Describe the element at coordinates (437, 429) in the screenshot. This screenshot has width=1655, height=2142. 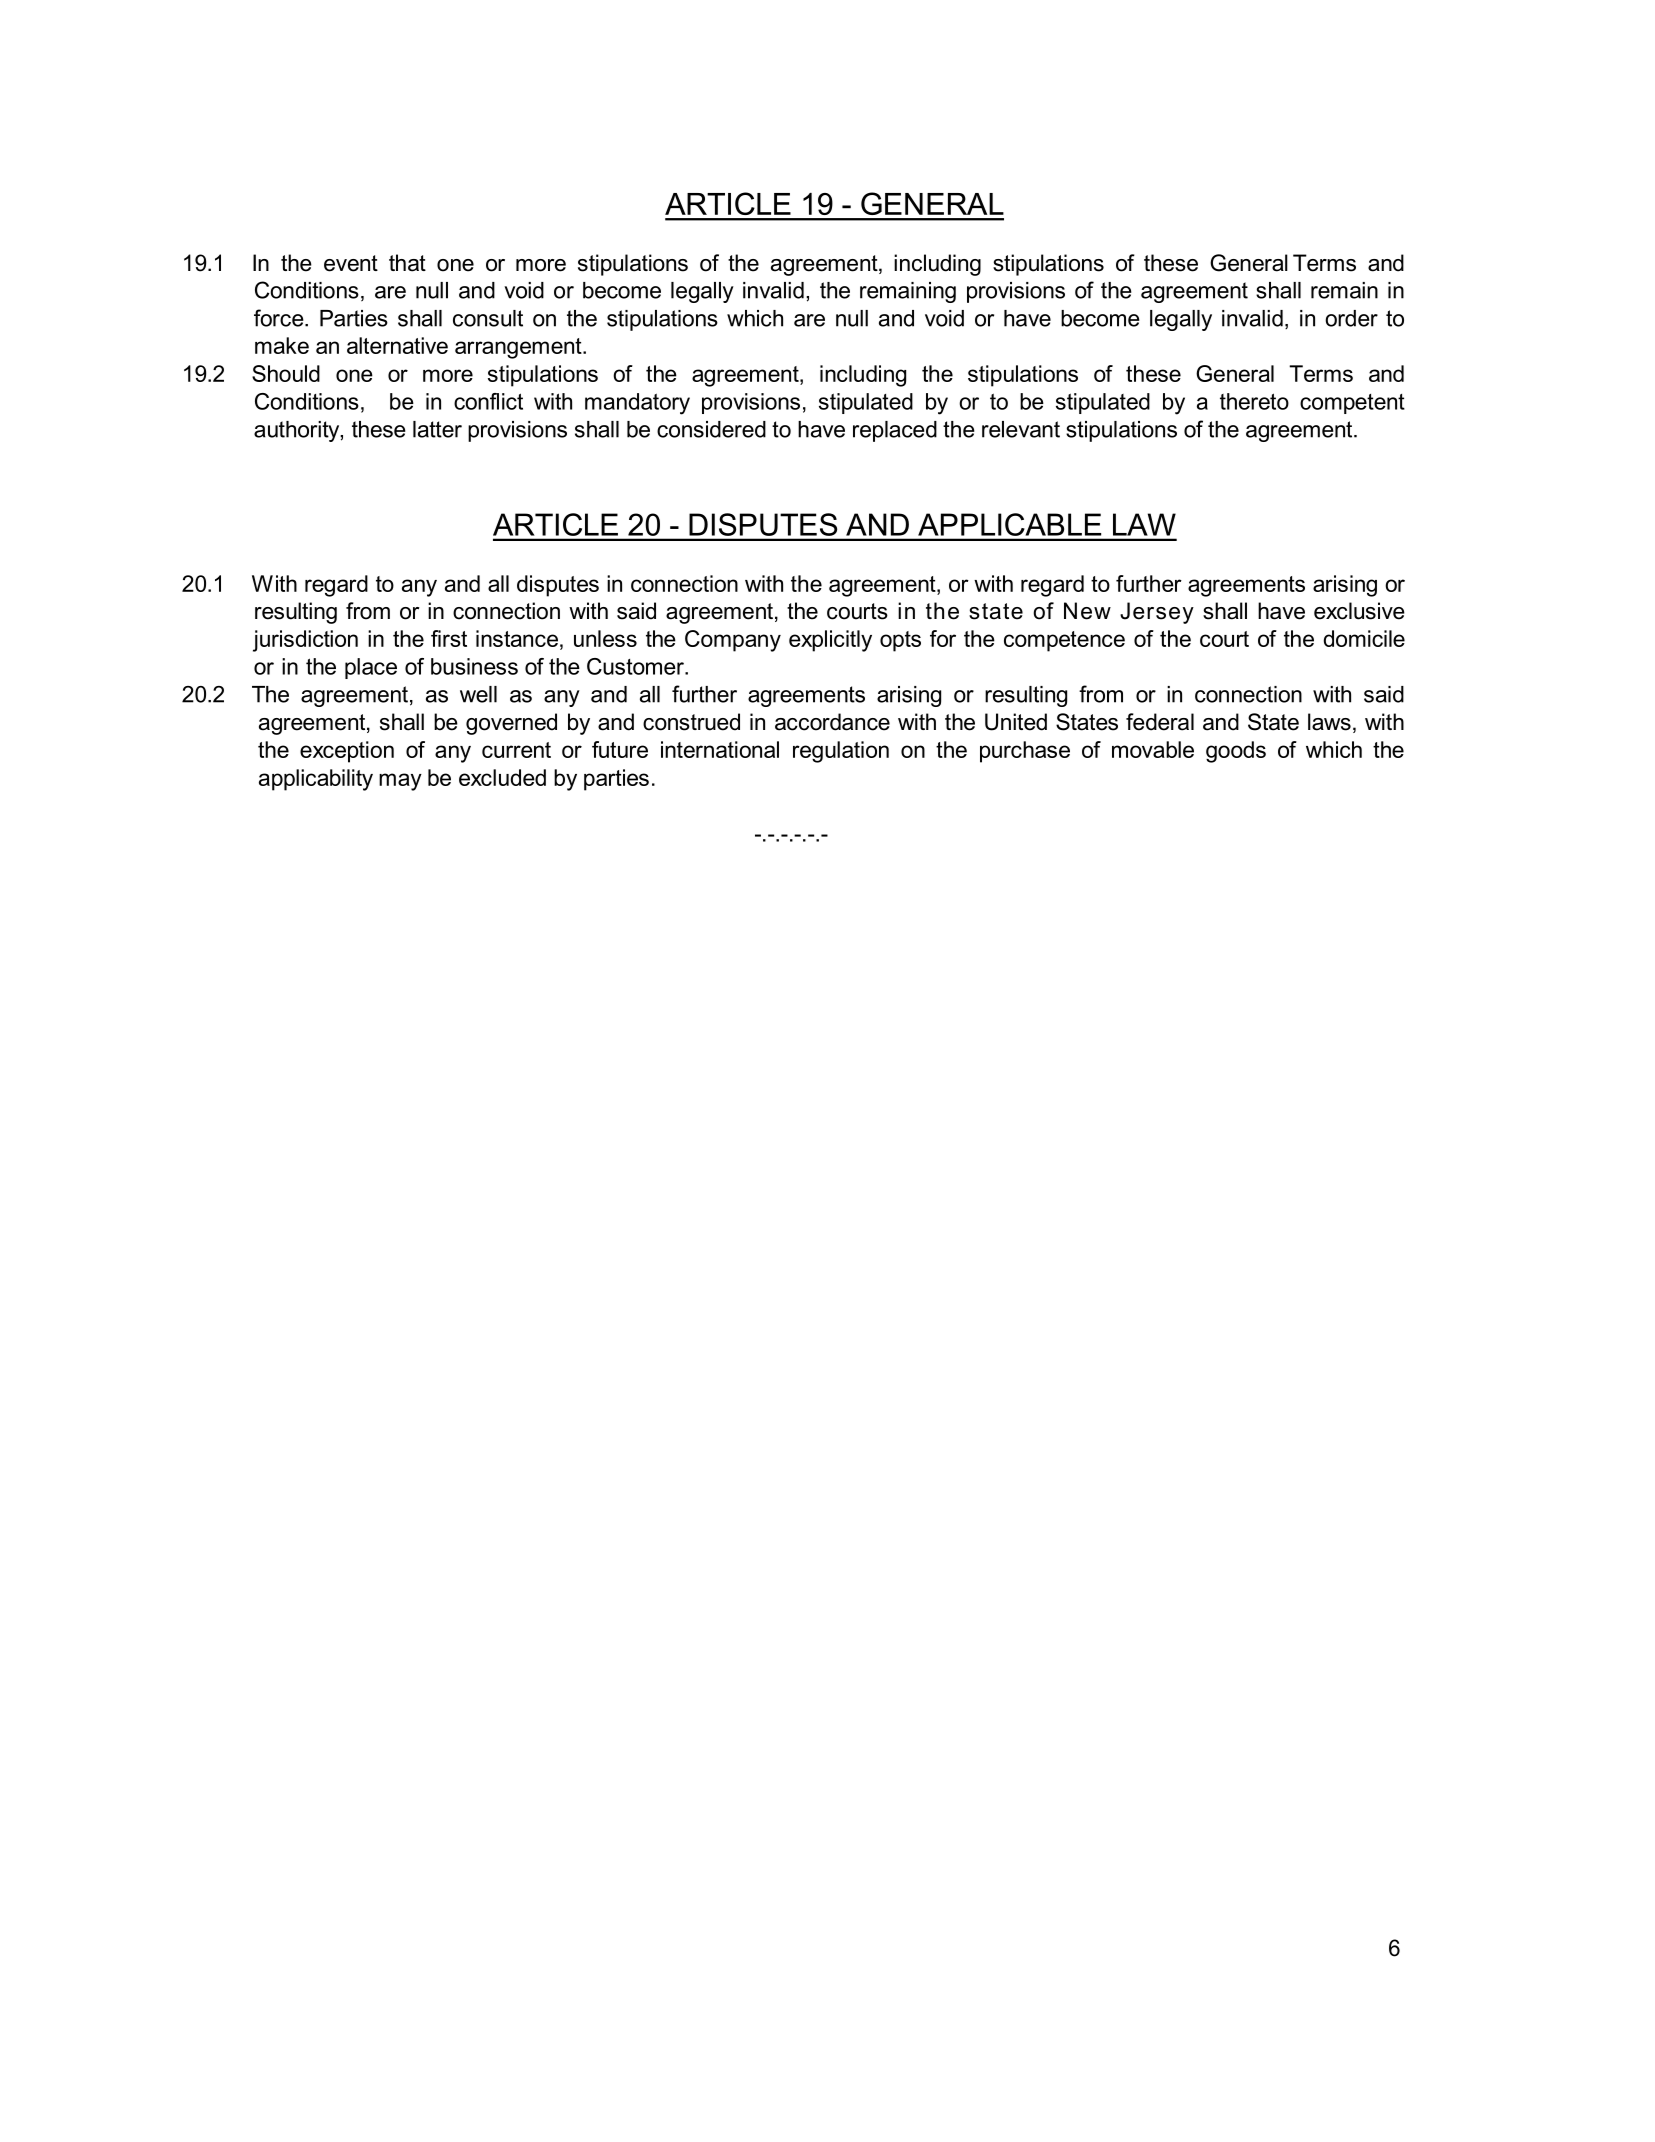
I see `latter` at that location.
